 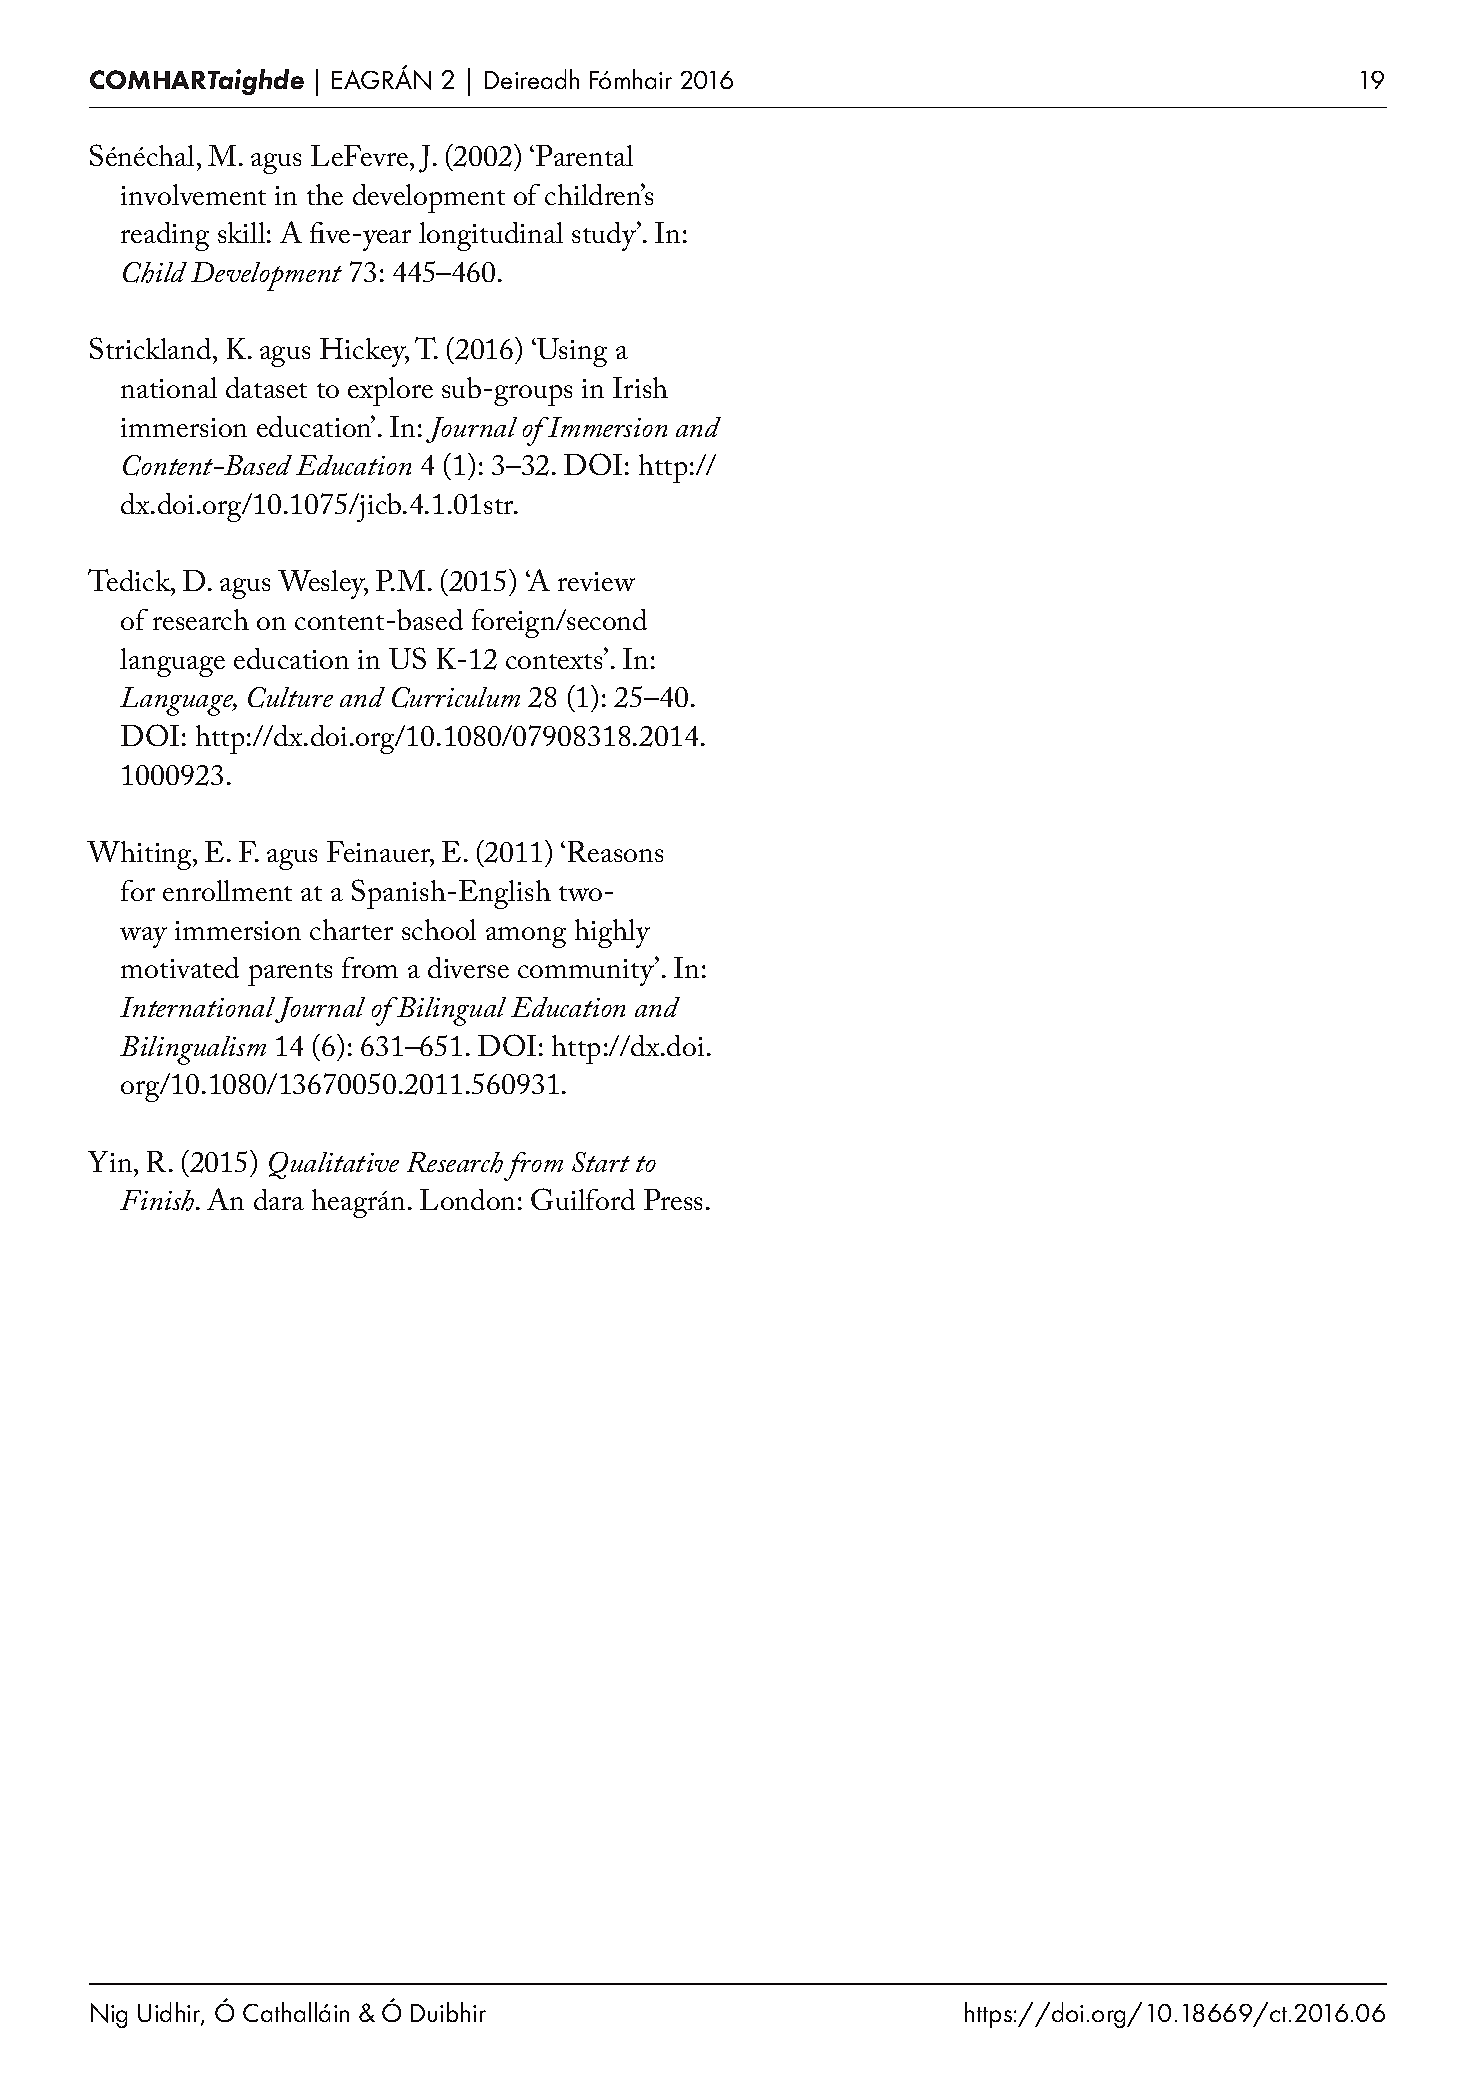 What do you see at coordinates (615, 851) in the screenshot?
I see `Reasons` at bounding box center [615, 851].
